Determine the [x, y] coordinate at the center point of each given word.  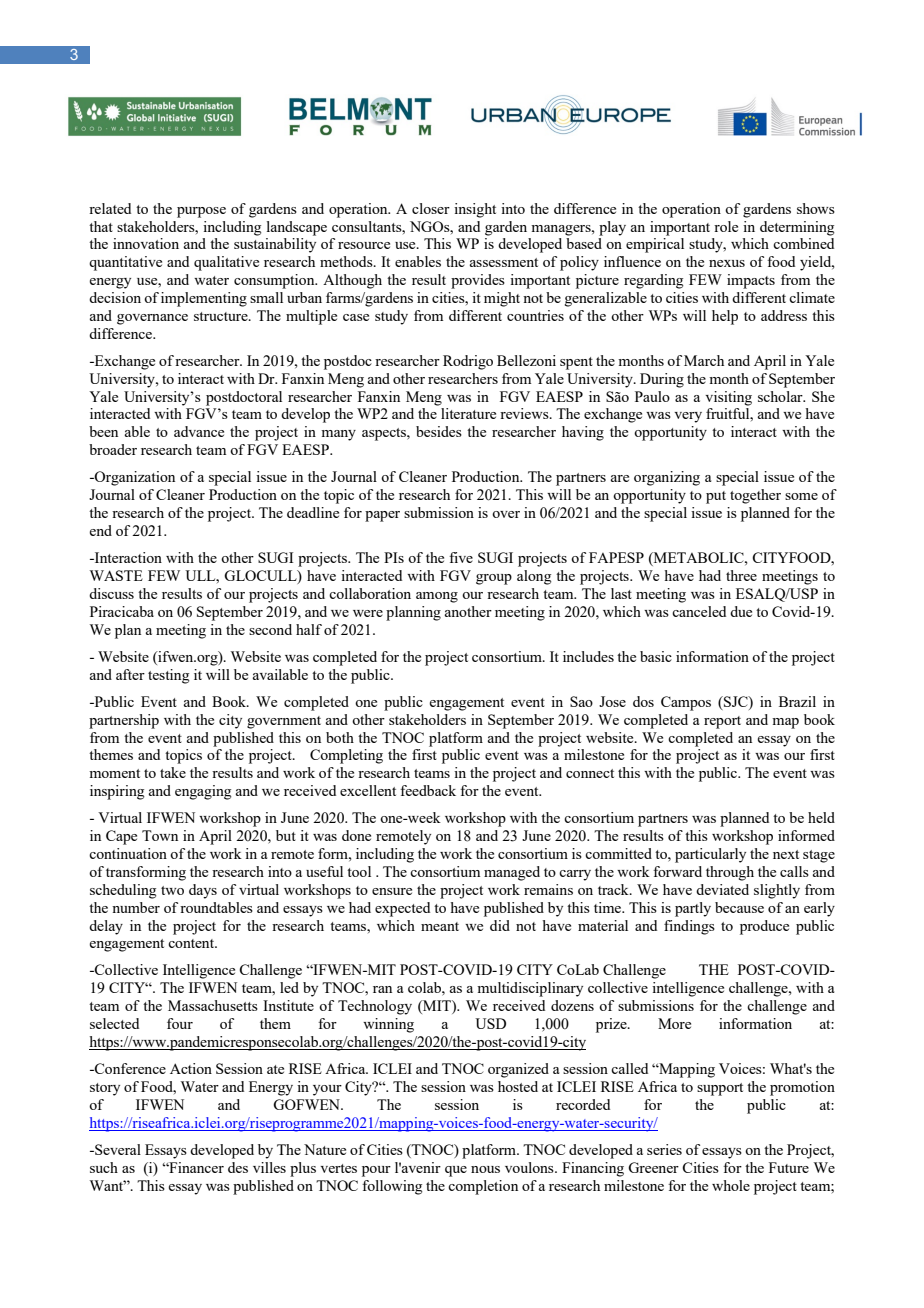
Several [117, 1149]
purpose [201, 212]
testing [169, 676]
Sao [581, 701]
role [726, 226]
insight [475, 210]
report [722, 722]
